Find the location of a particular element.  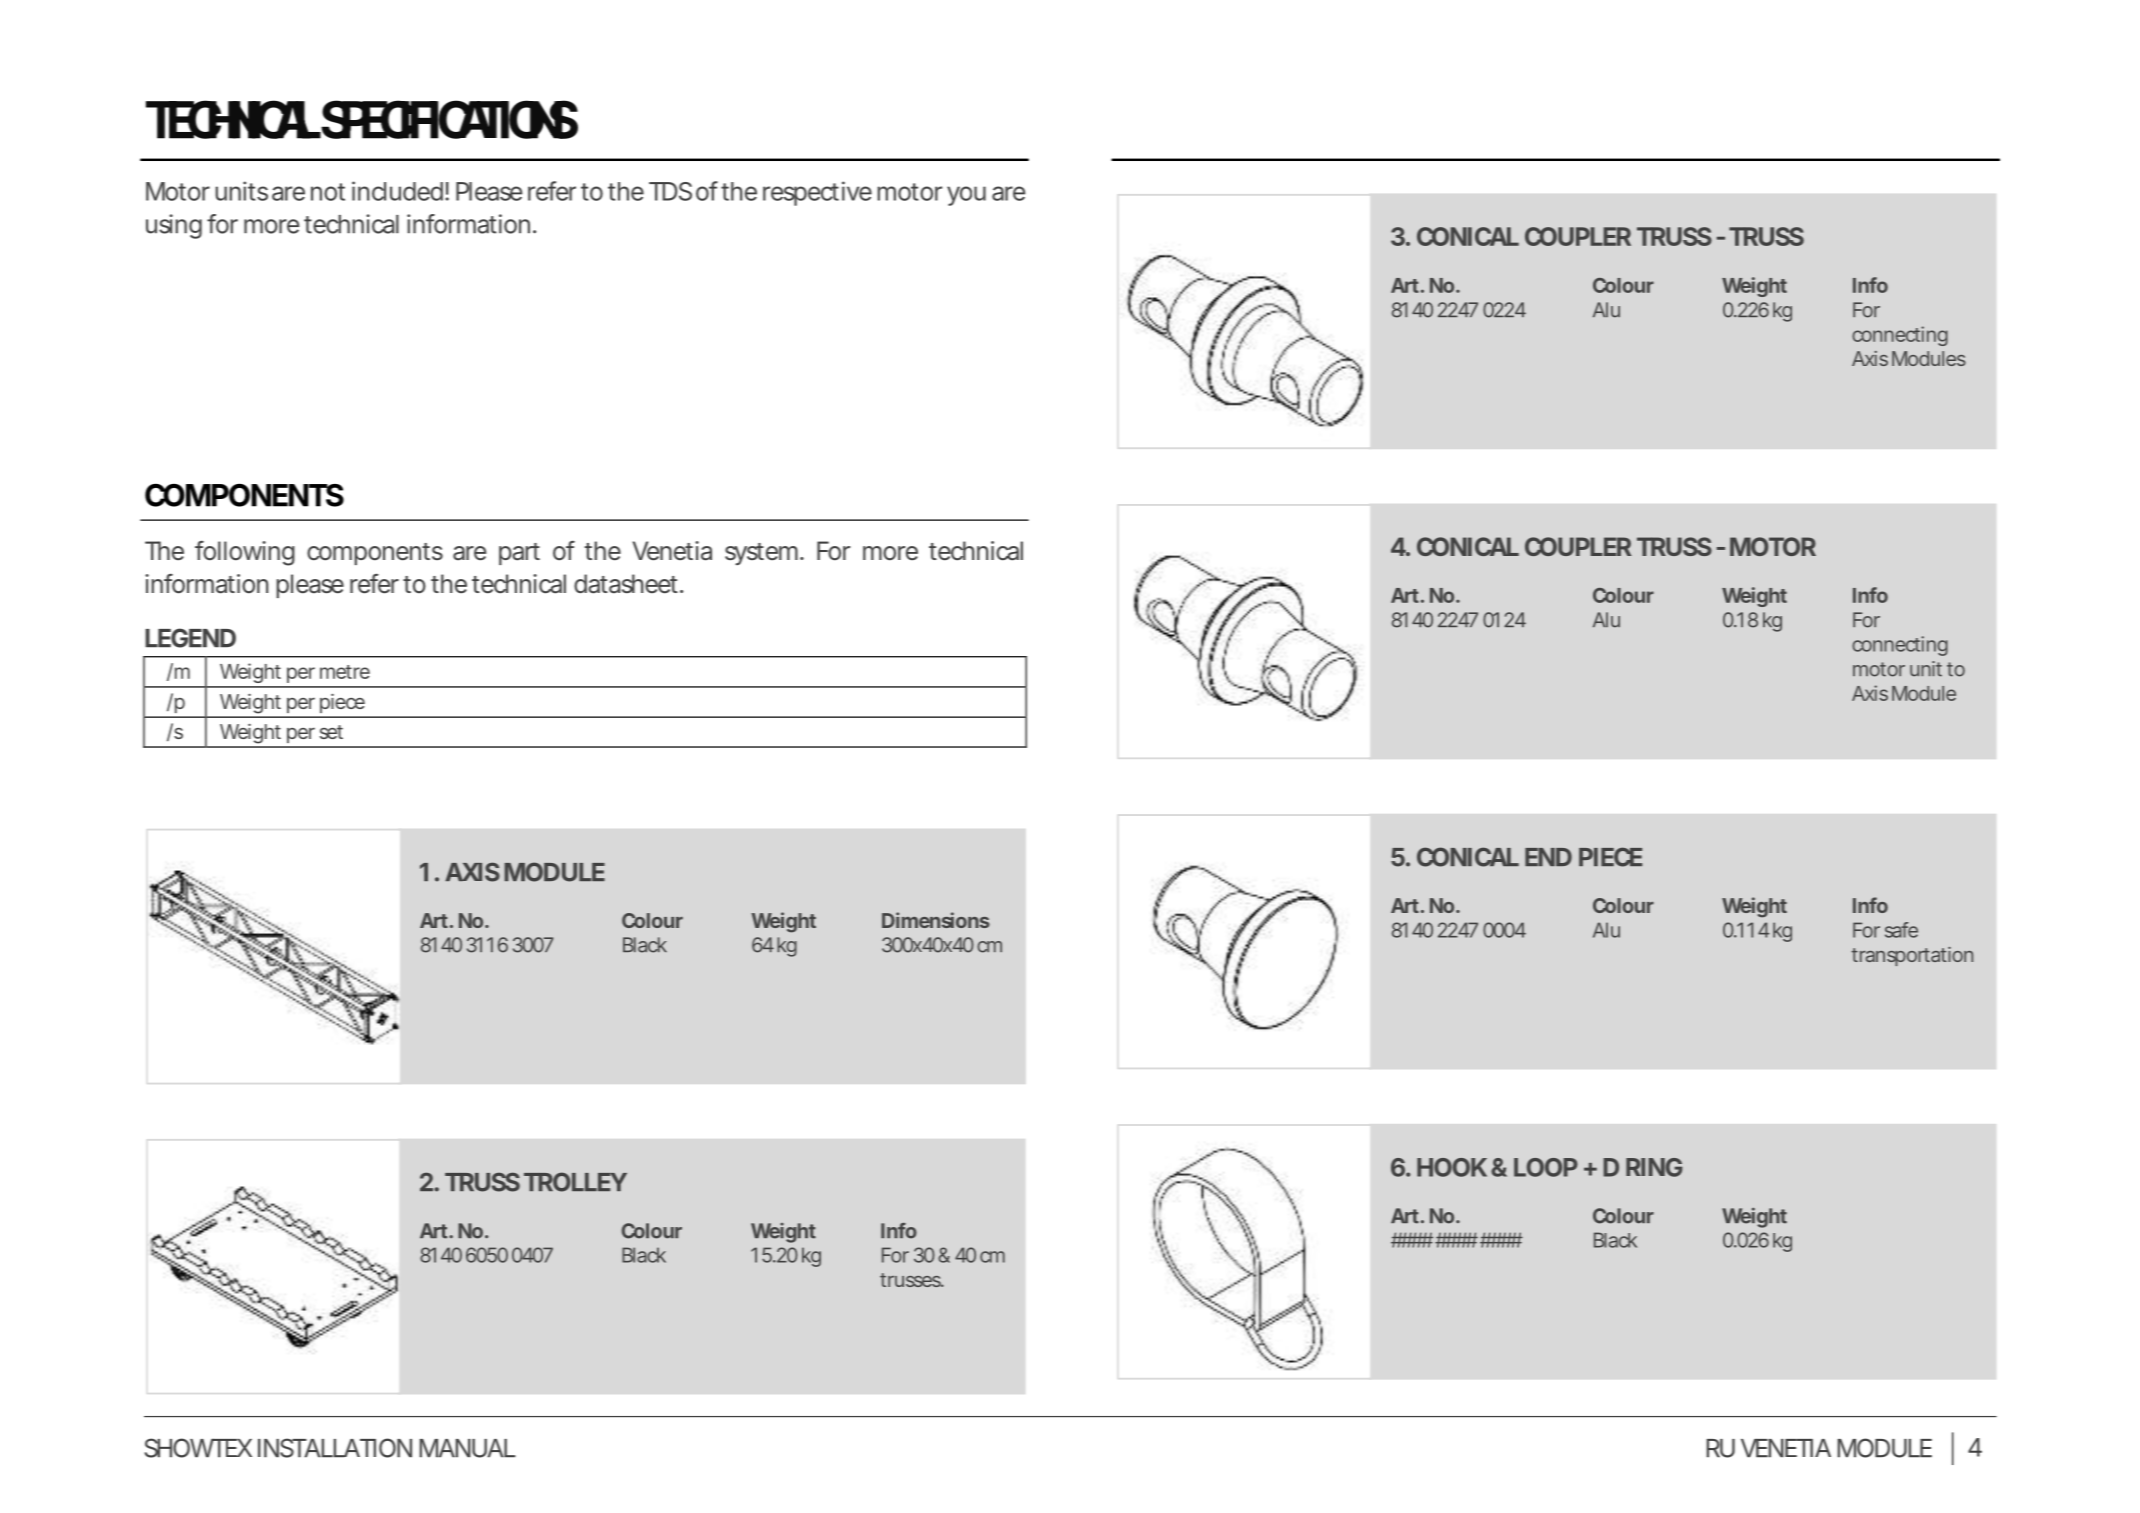

Dimensions is located at coordinates (936, 920).
